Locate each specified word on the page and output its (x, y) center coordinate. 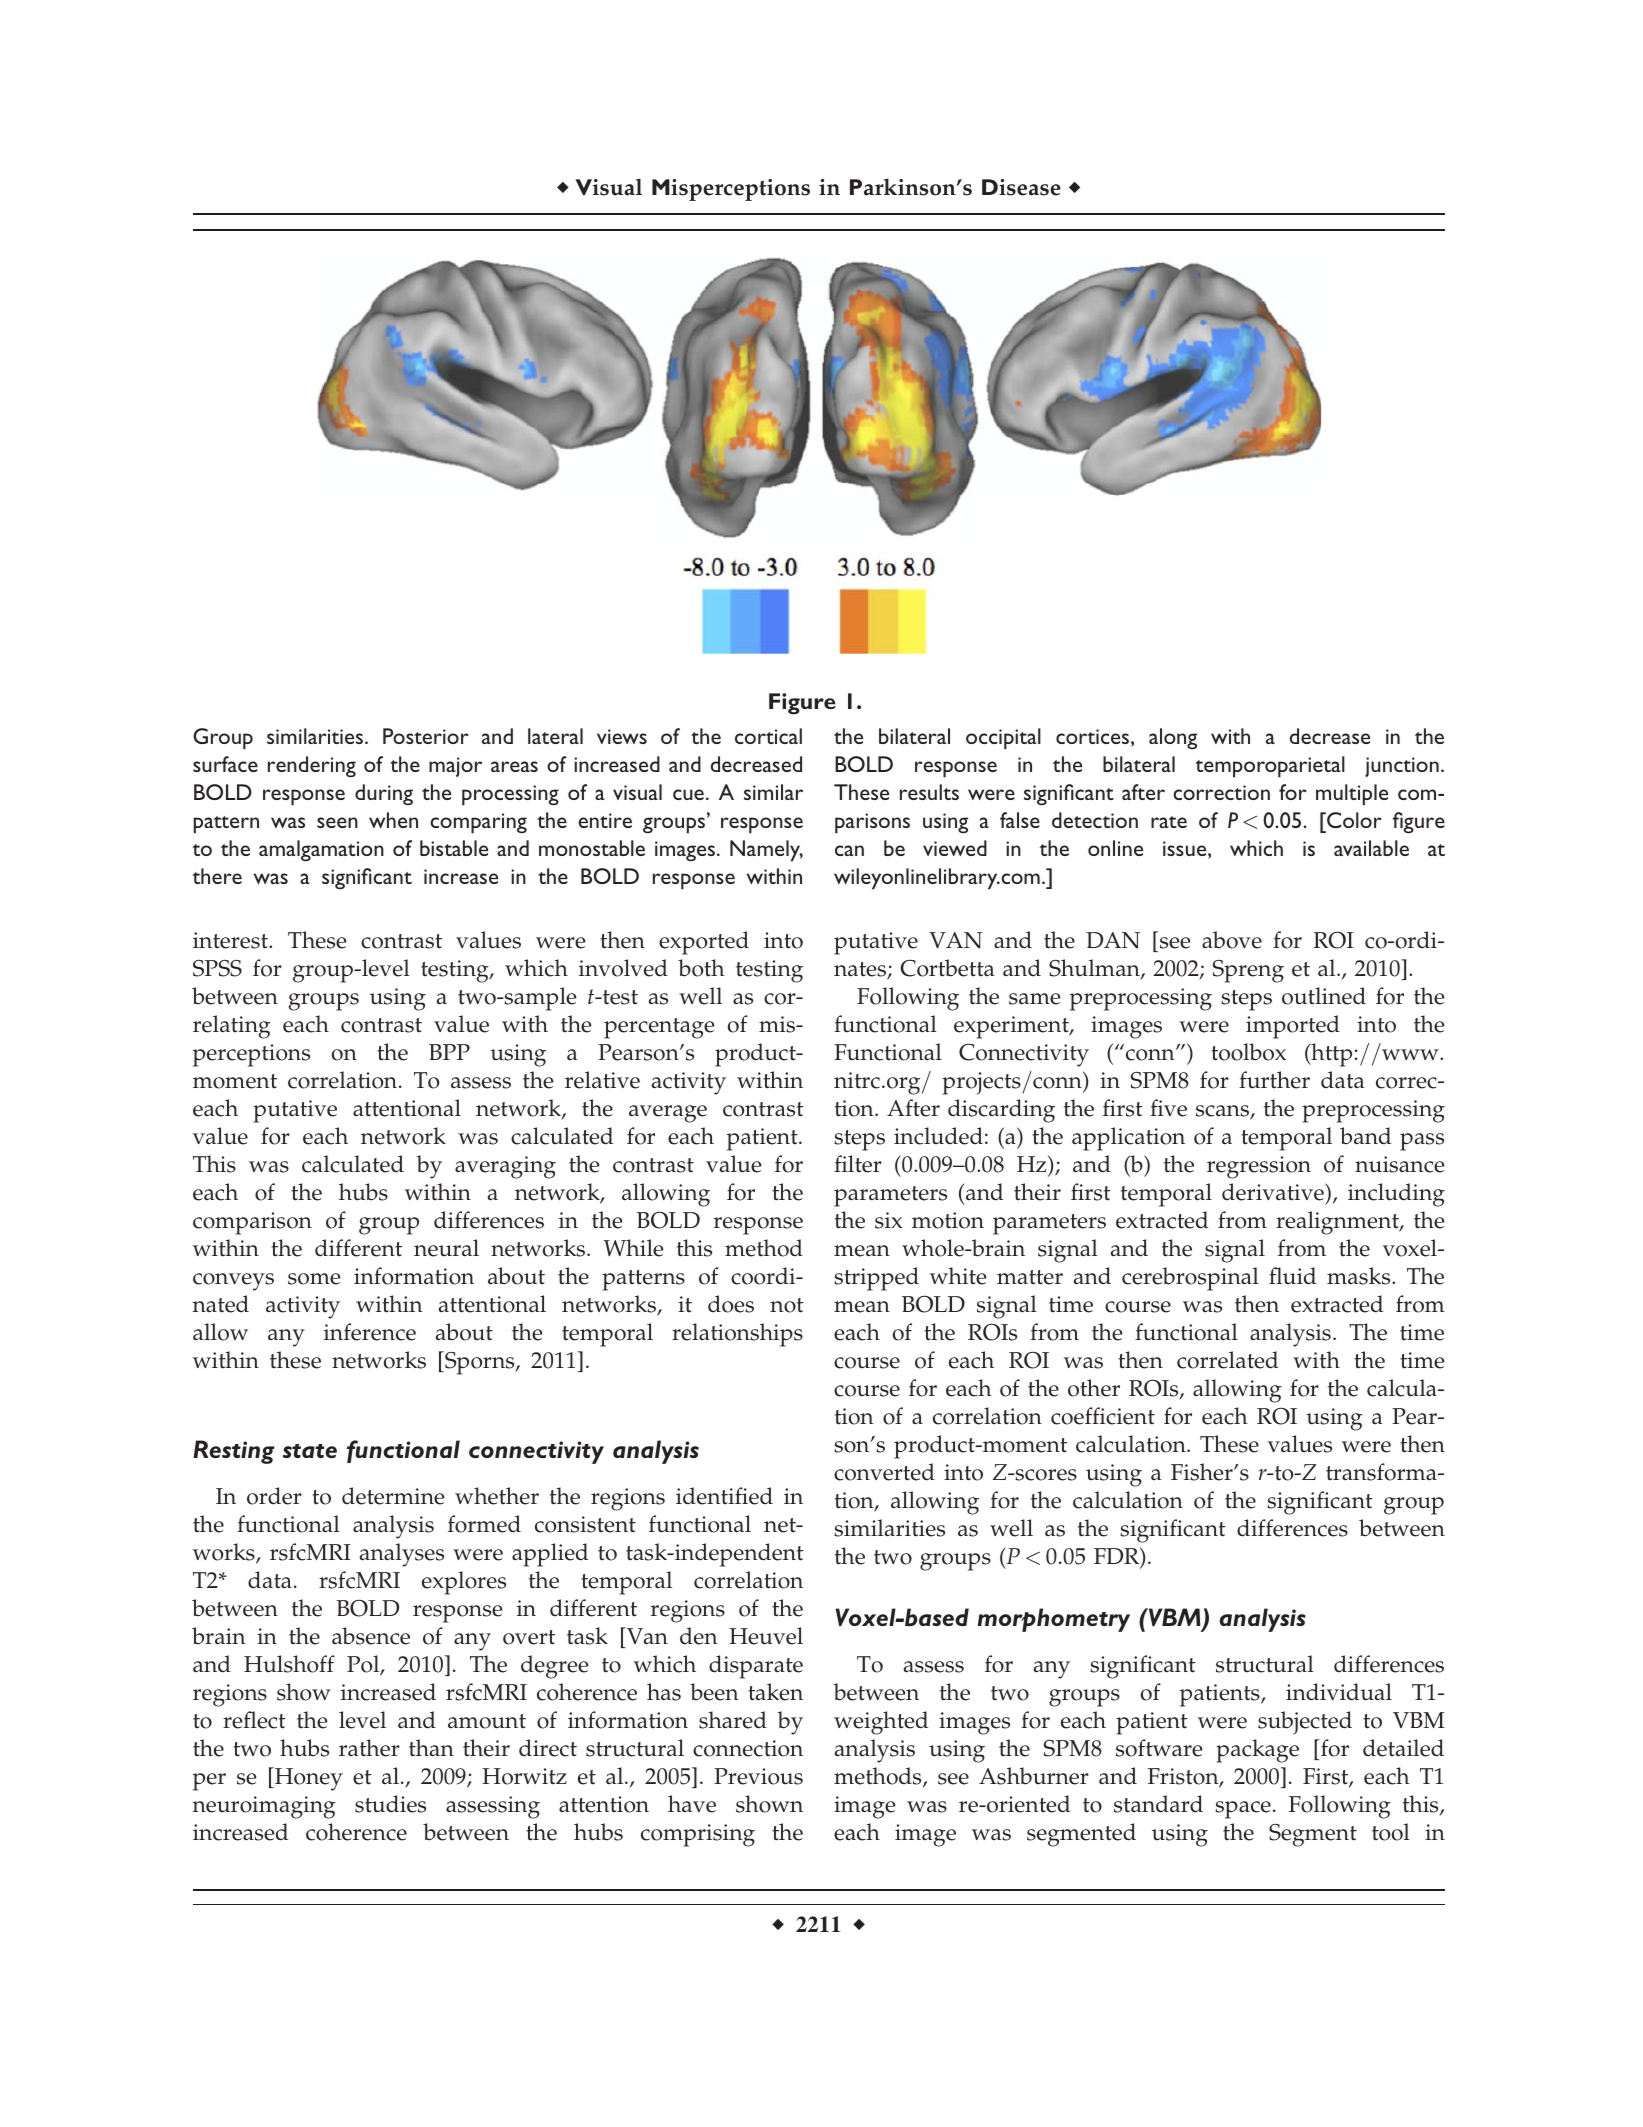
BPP (449, 1052)
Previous (758, 1776)
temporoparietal (1270, 767)
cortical (768, 736)
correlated (1227, 1360)
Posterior (426, 736)
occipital (1003, 739)
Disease (1021, 187)
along (1173, 738)
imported (1293, 1027)
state (310, 1451)
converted (884, 1472)
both (701, 968)
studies (390, 1804)
